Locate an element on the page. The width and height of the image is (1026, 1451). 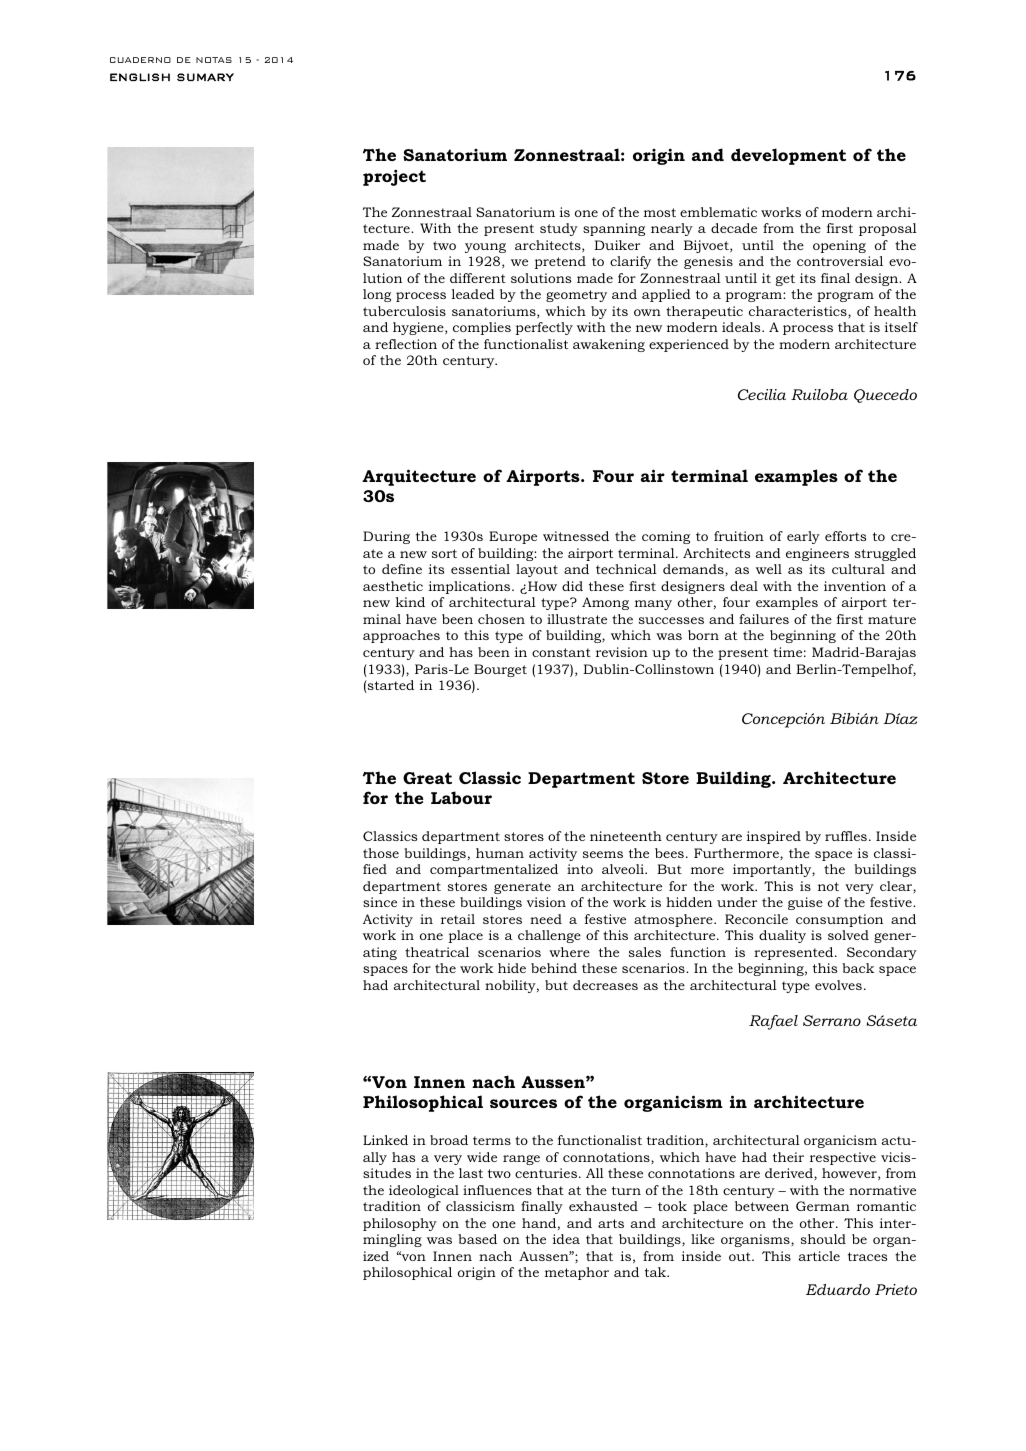
project is located at coordinates (394, 177).
